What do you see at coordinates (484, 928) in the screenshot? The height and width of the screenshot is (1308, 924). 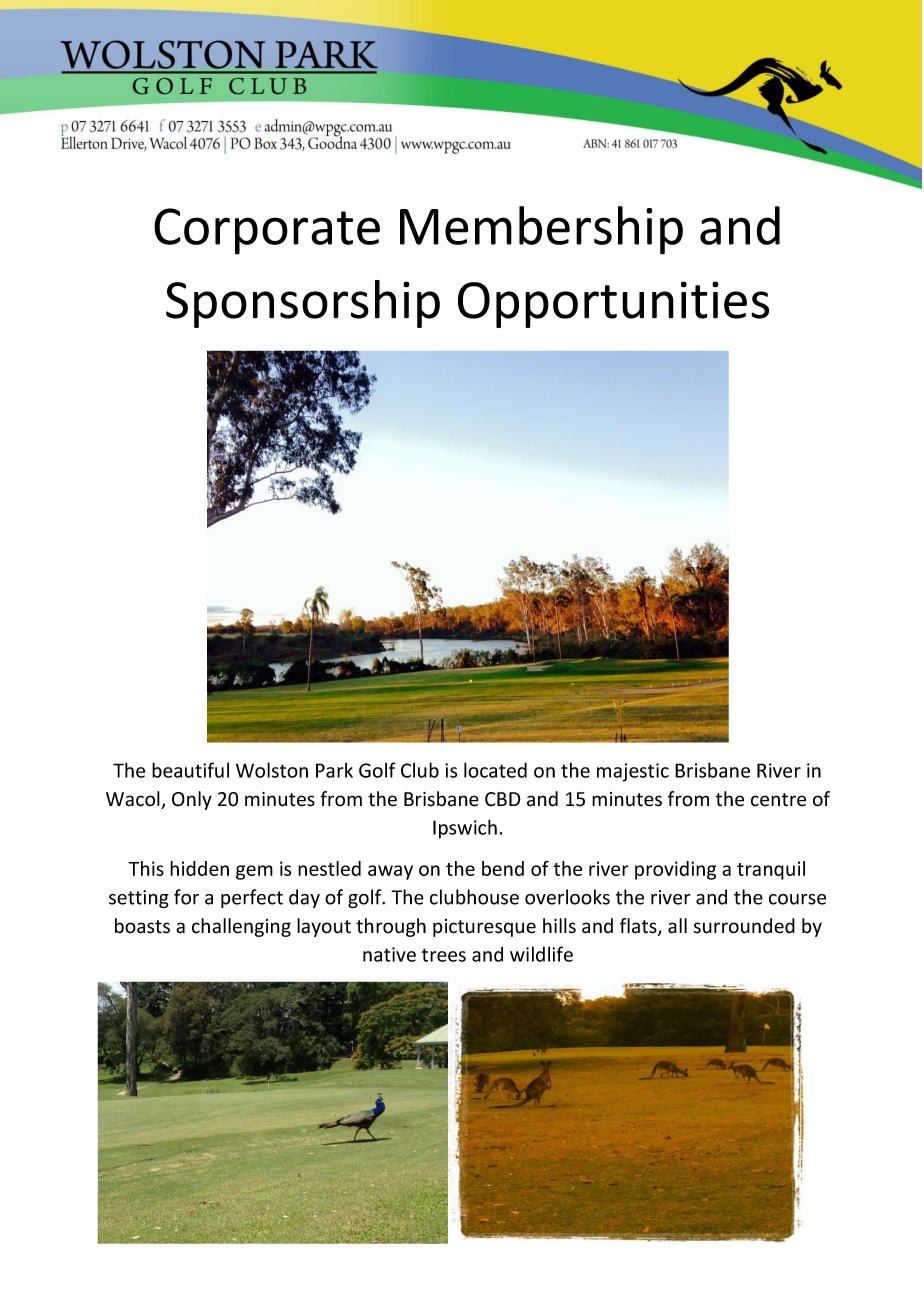 I see `picturesque` at bounding box center [484, 928].
